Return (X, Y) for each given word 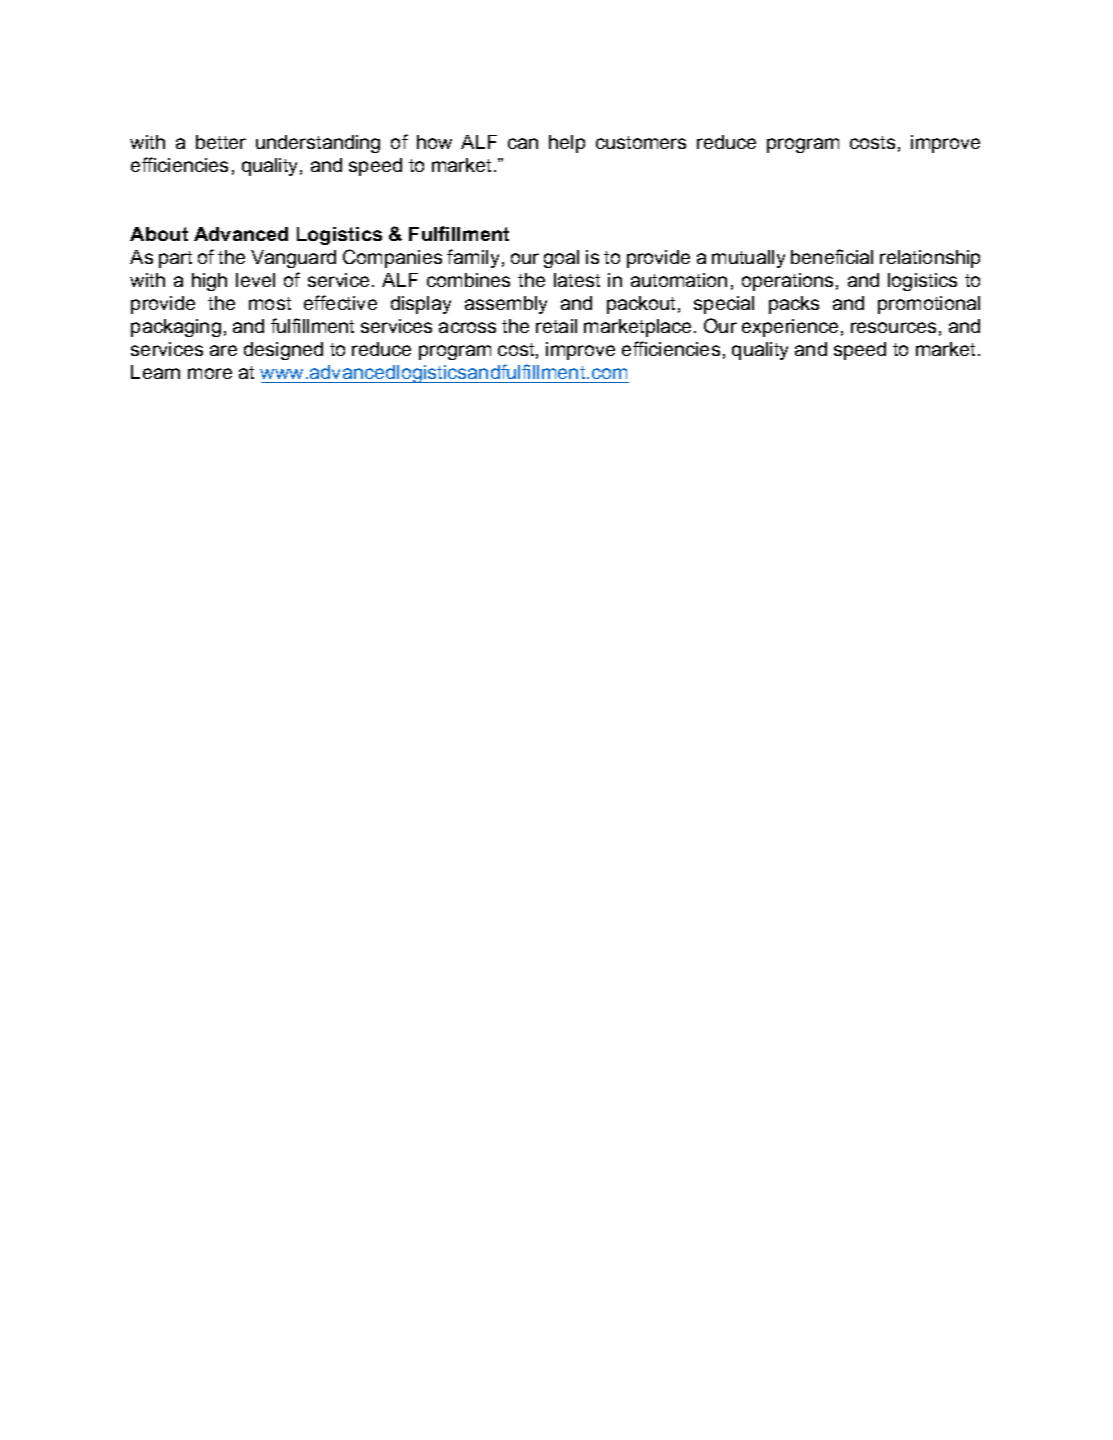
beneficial (832, 256)
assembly (506, 305)
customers (641, 142)
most (270, 303)
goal (561, 259)
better (221, 142)
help (567, 144)
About (159, 234)
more (210, 373)
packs (794, 305)
